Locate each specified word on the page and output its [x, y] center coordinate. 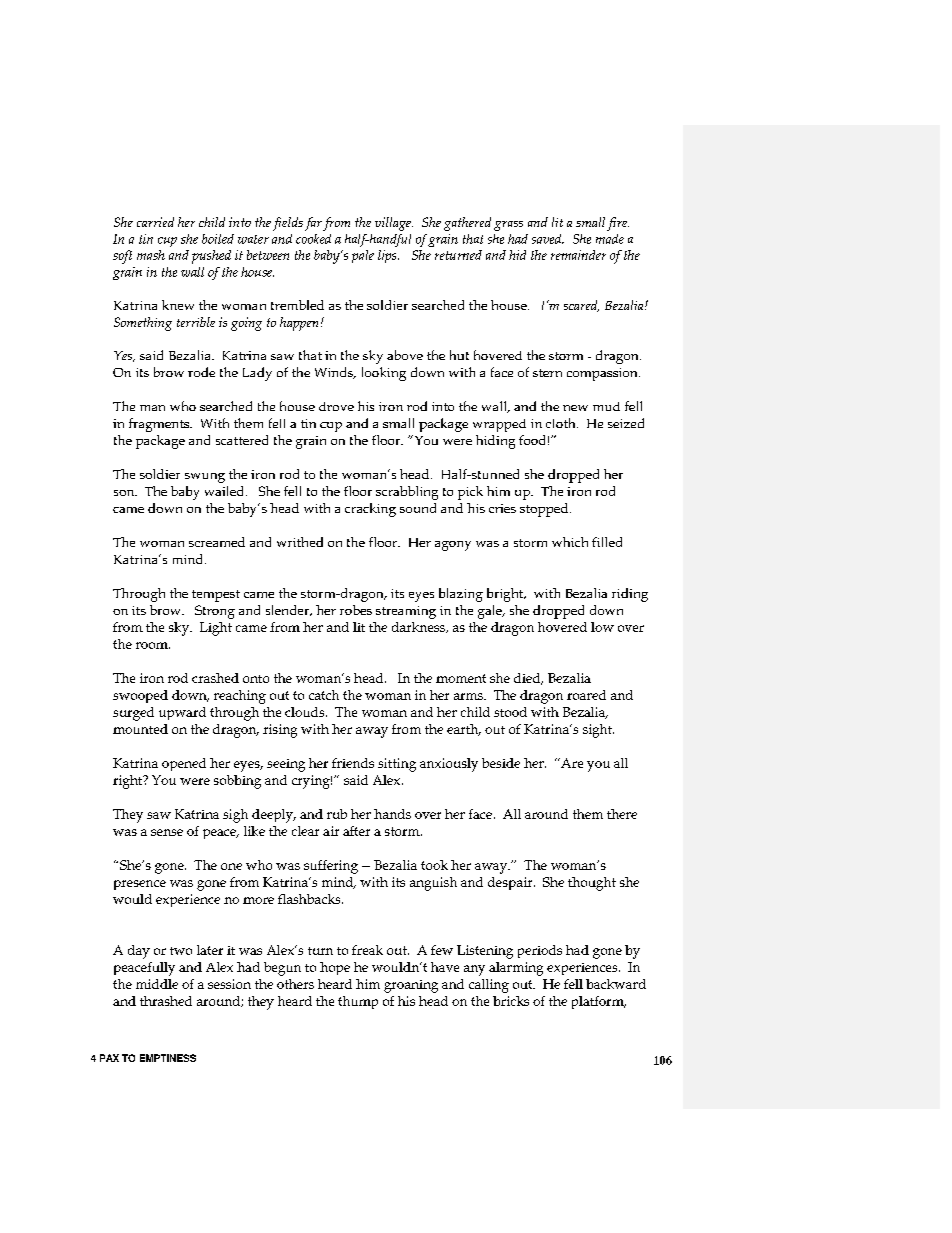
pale [363, 256]
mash [151, 255]
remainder [578, 255]
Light [216, 629]
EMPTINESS [168, 1058]
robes [356, 610]
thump [358, 1002]
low [602, 627]
